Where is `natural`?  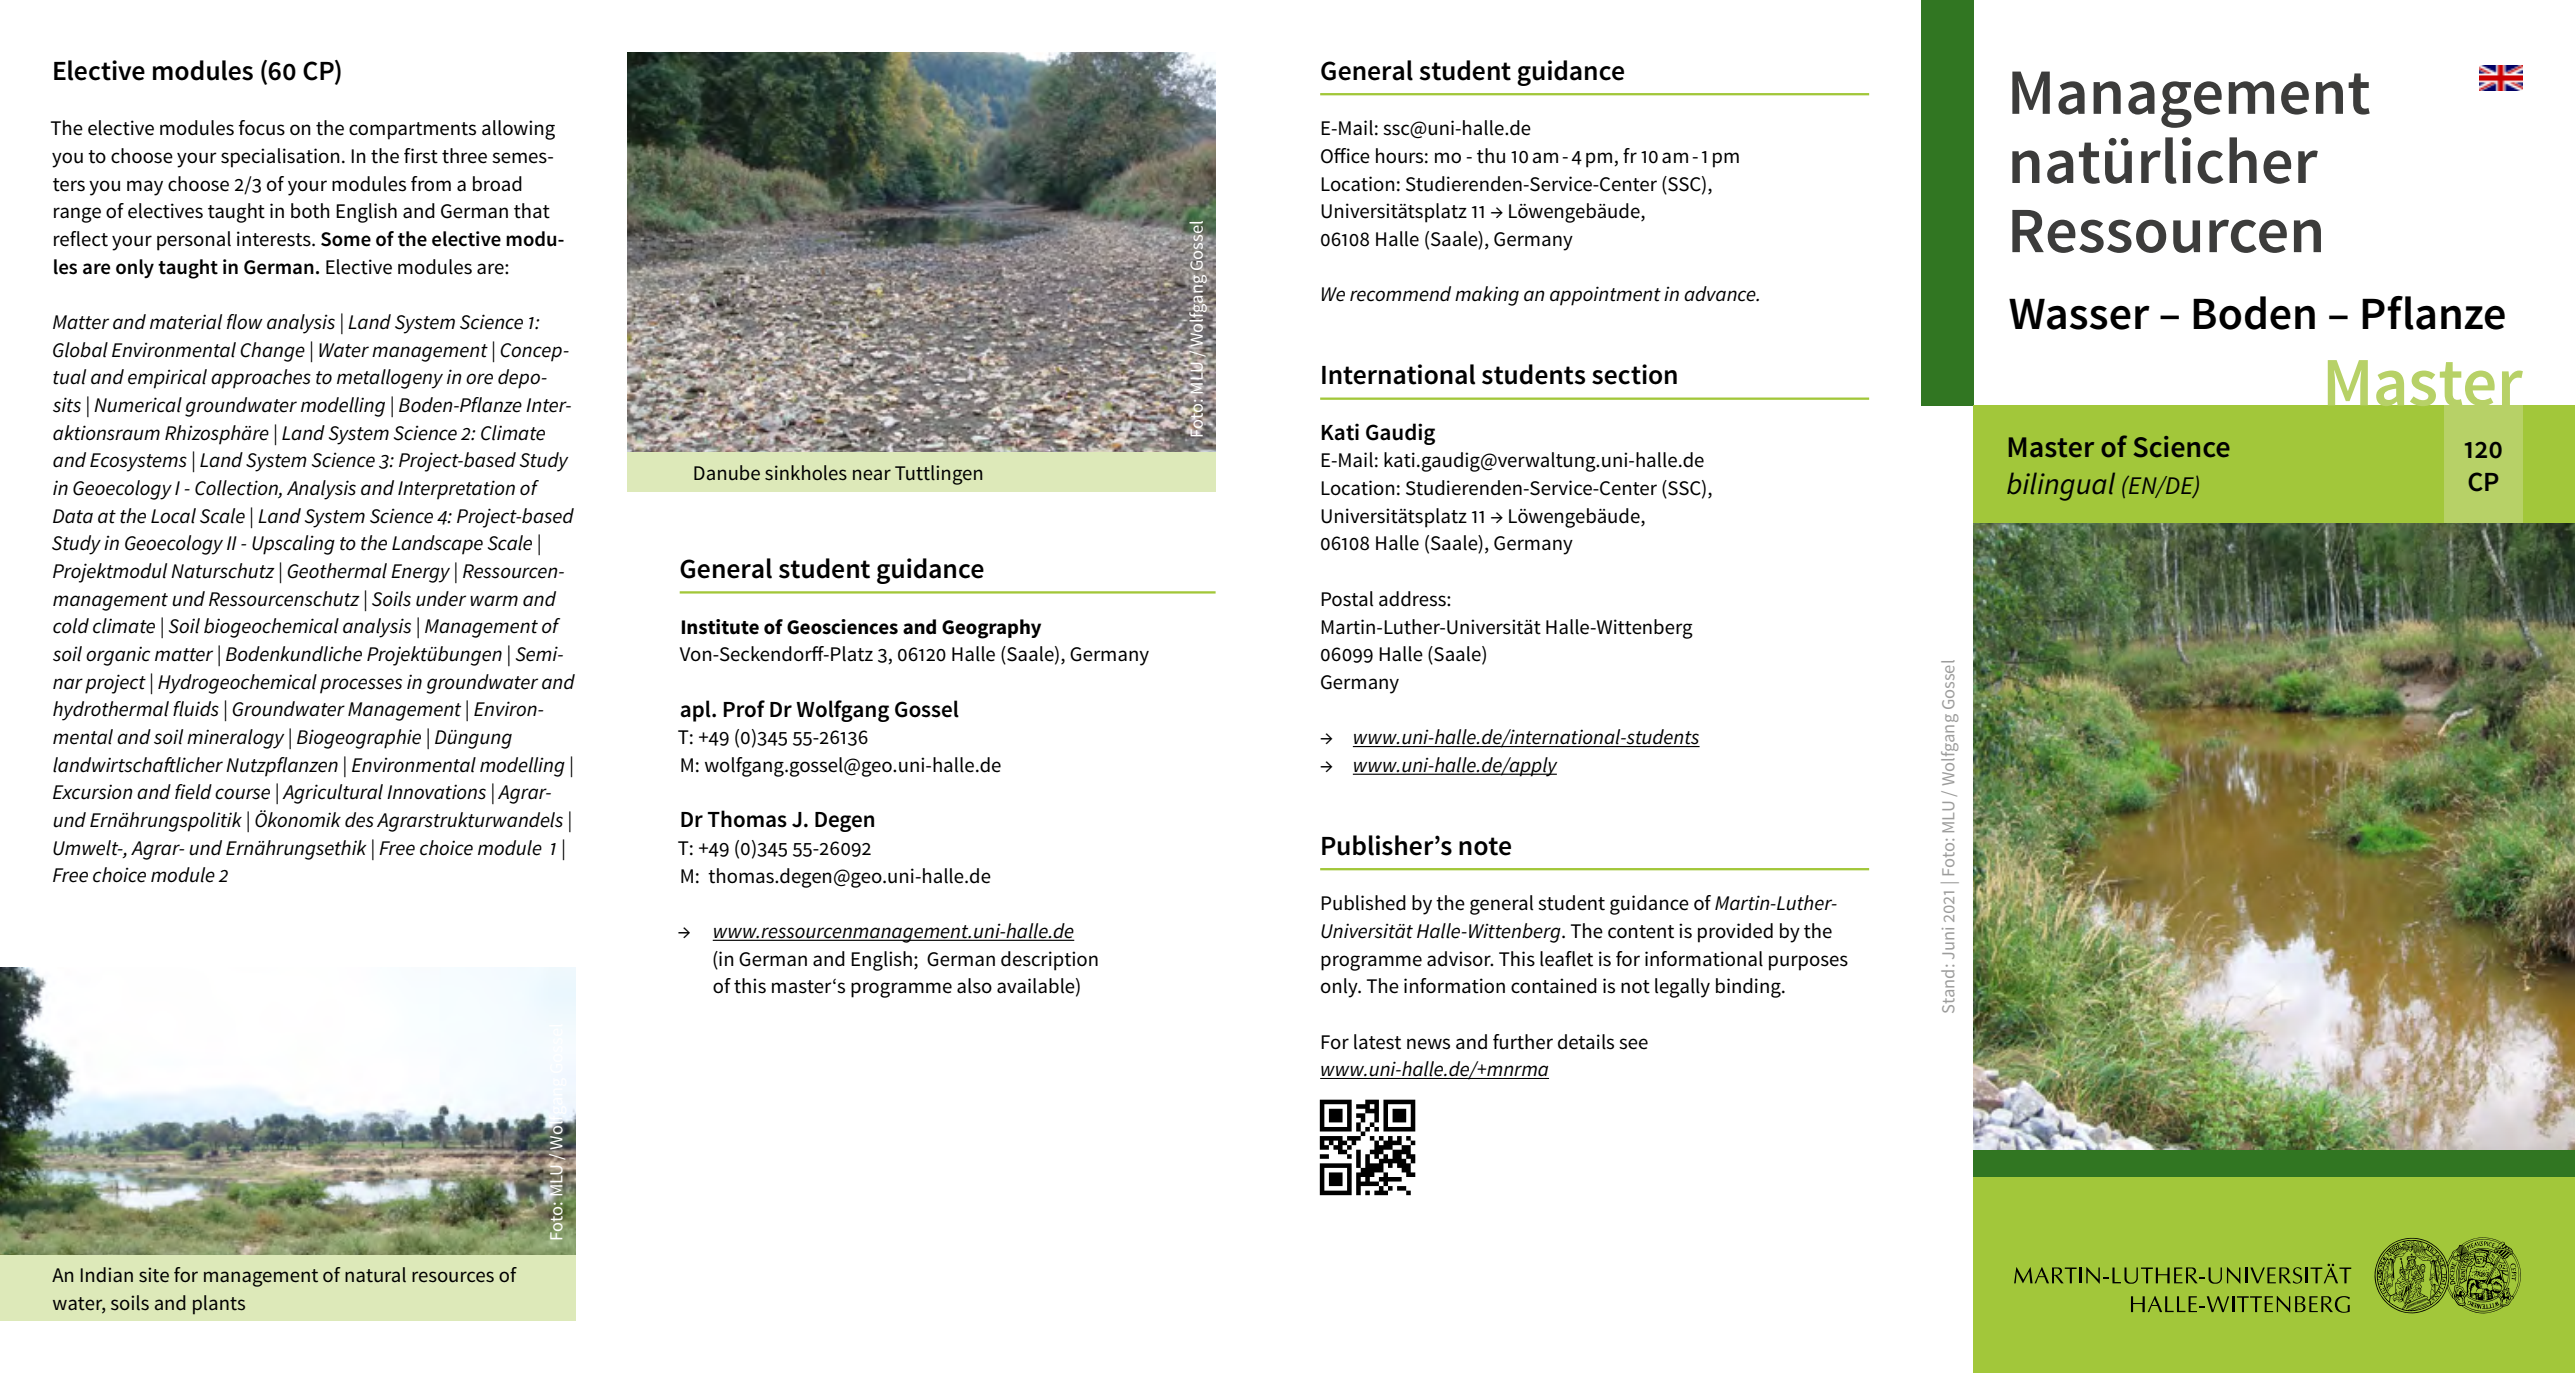 natural is located at coordinates (375, 1275).
